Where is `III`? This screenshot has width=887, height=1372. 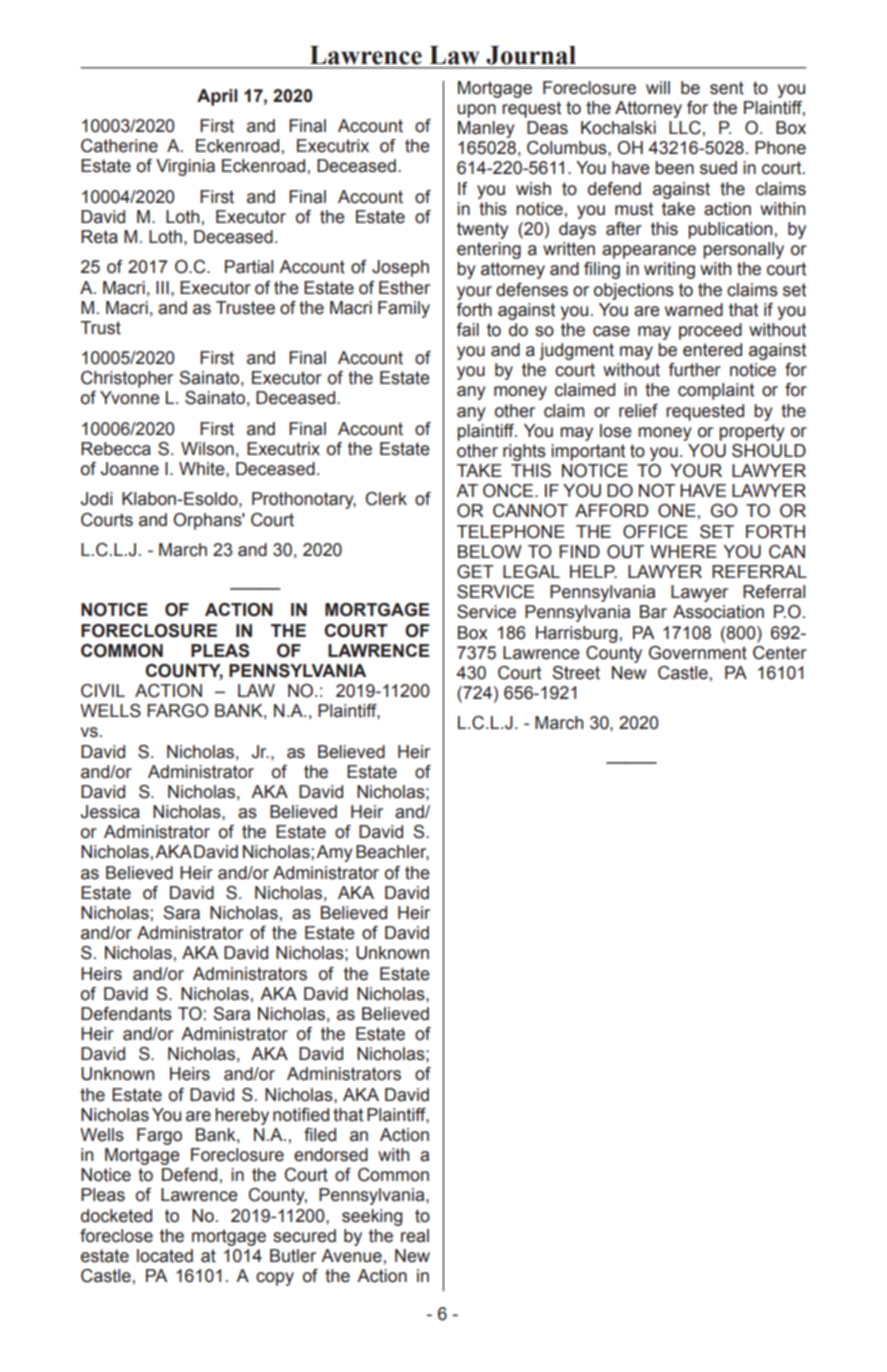 III is located at coordinates (162, 287).
